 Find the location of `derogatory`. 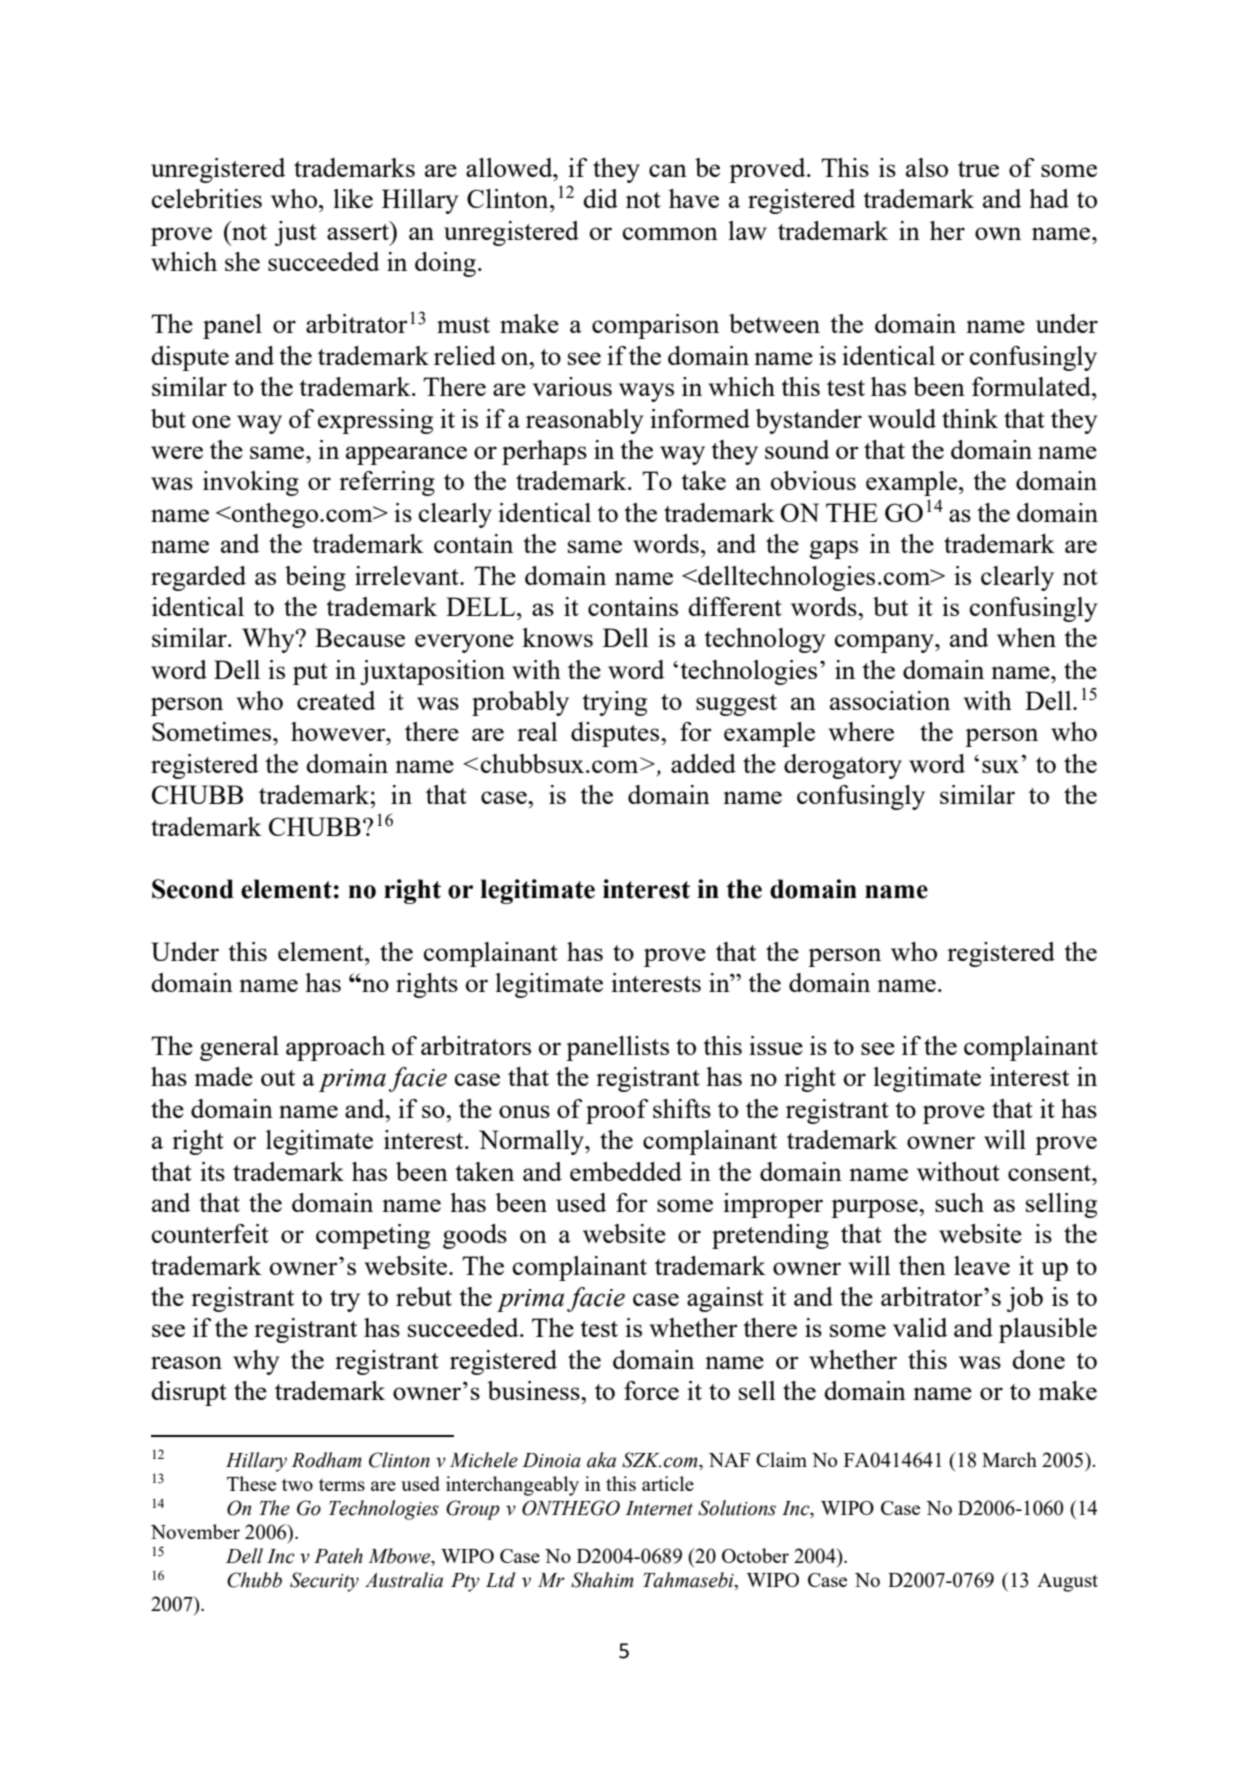

derogatory is located at coordinates (843, 766).
